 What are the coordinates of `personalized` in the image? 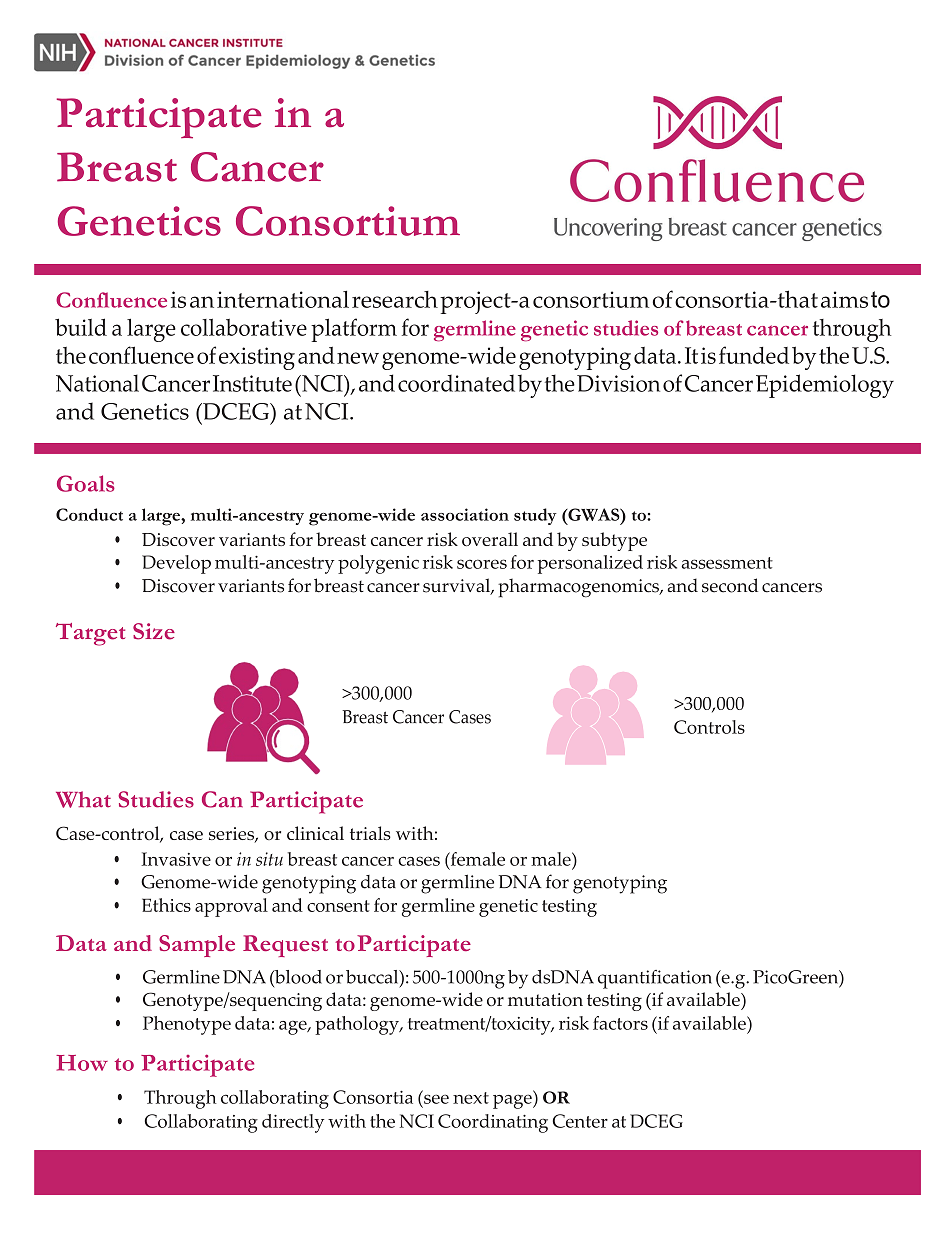 It's located at (590, 564).
